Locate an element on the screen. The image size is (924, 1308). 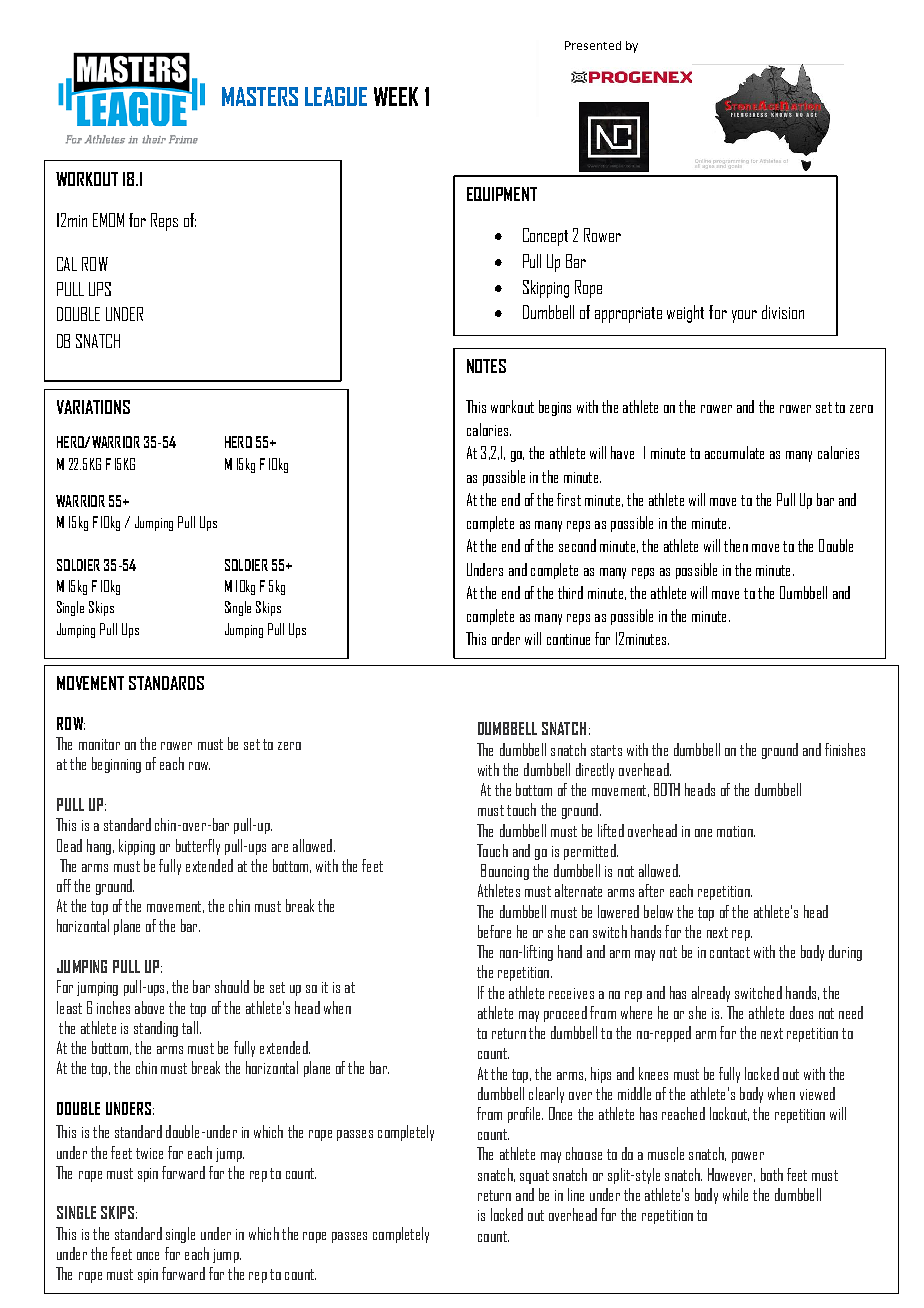
beginning is located at coordinates (116, 765).
